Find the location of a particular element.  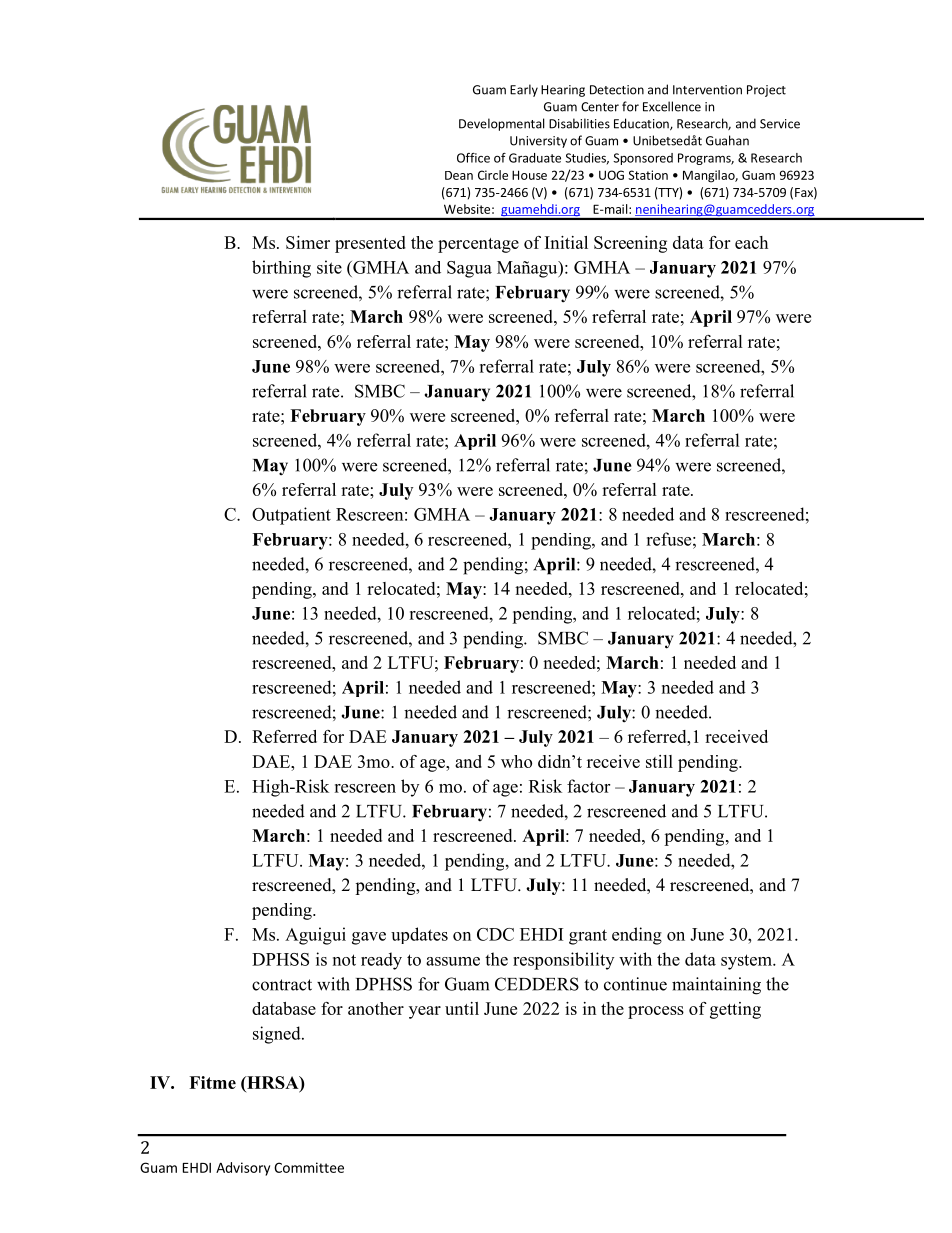

still is located at coordinates (659, 761).
